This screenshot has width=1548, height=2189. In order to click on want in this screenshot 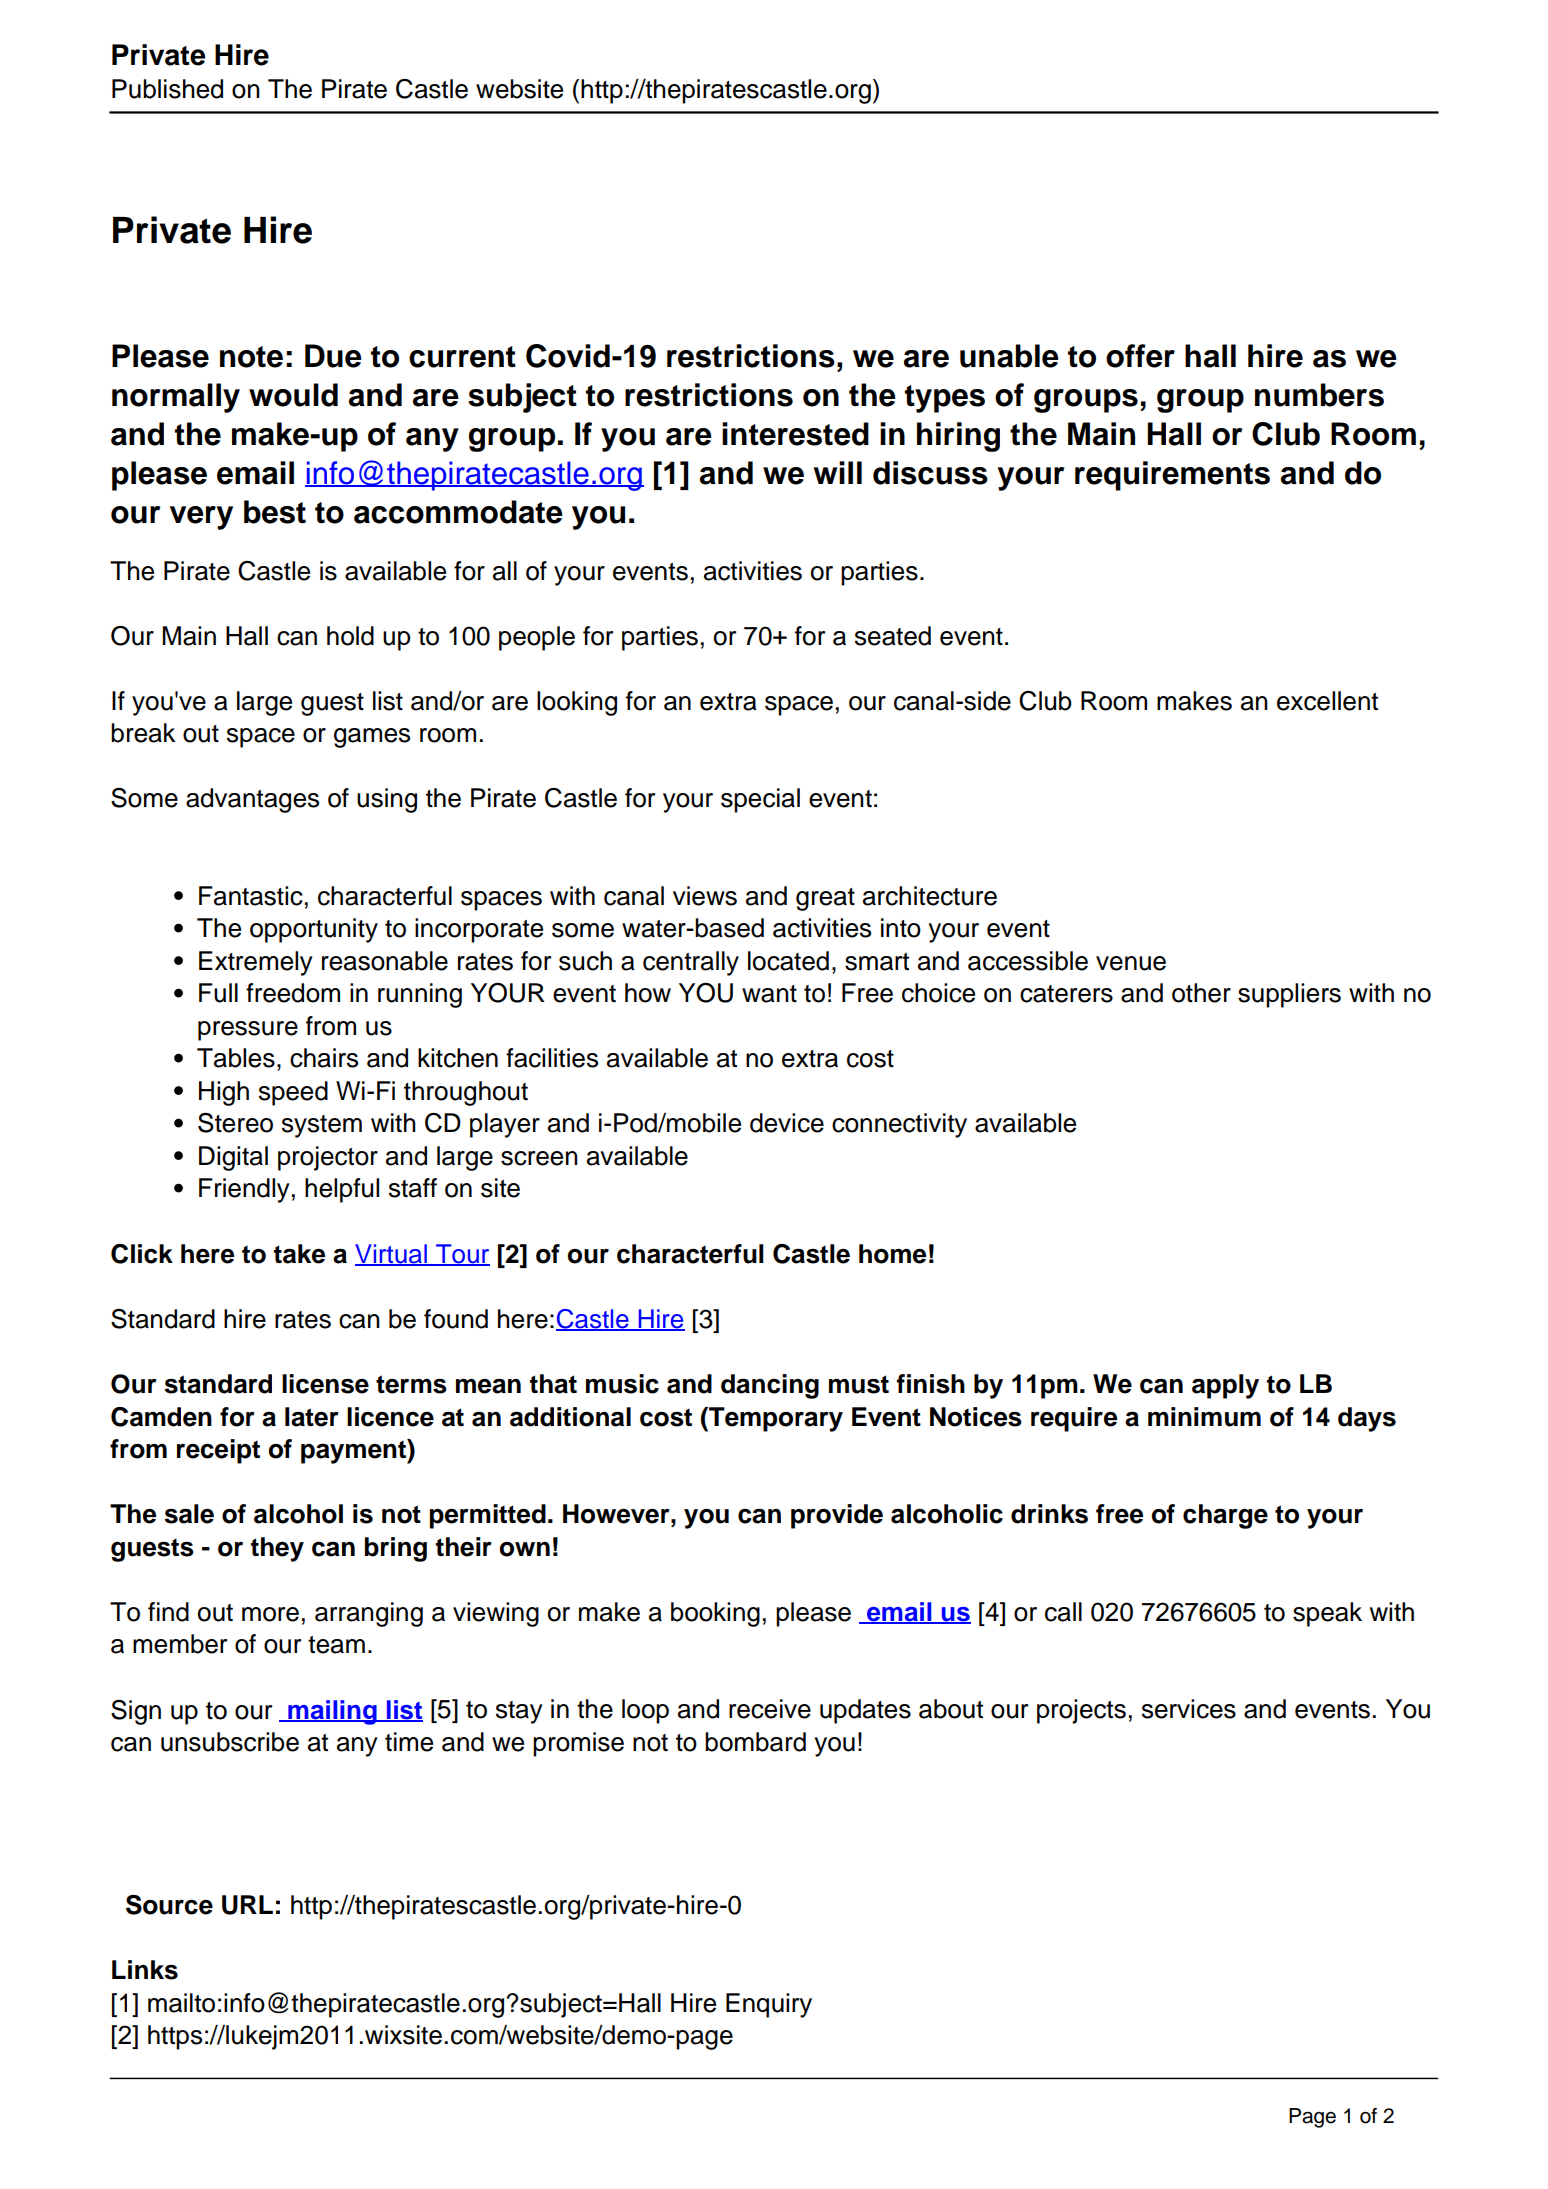, I will do `click(769, 994)`.
